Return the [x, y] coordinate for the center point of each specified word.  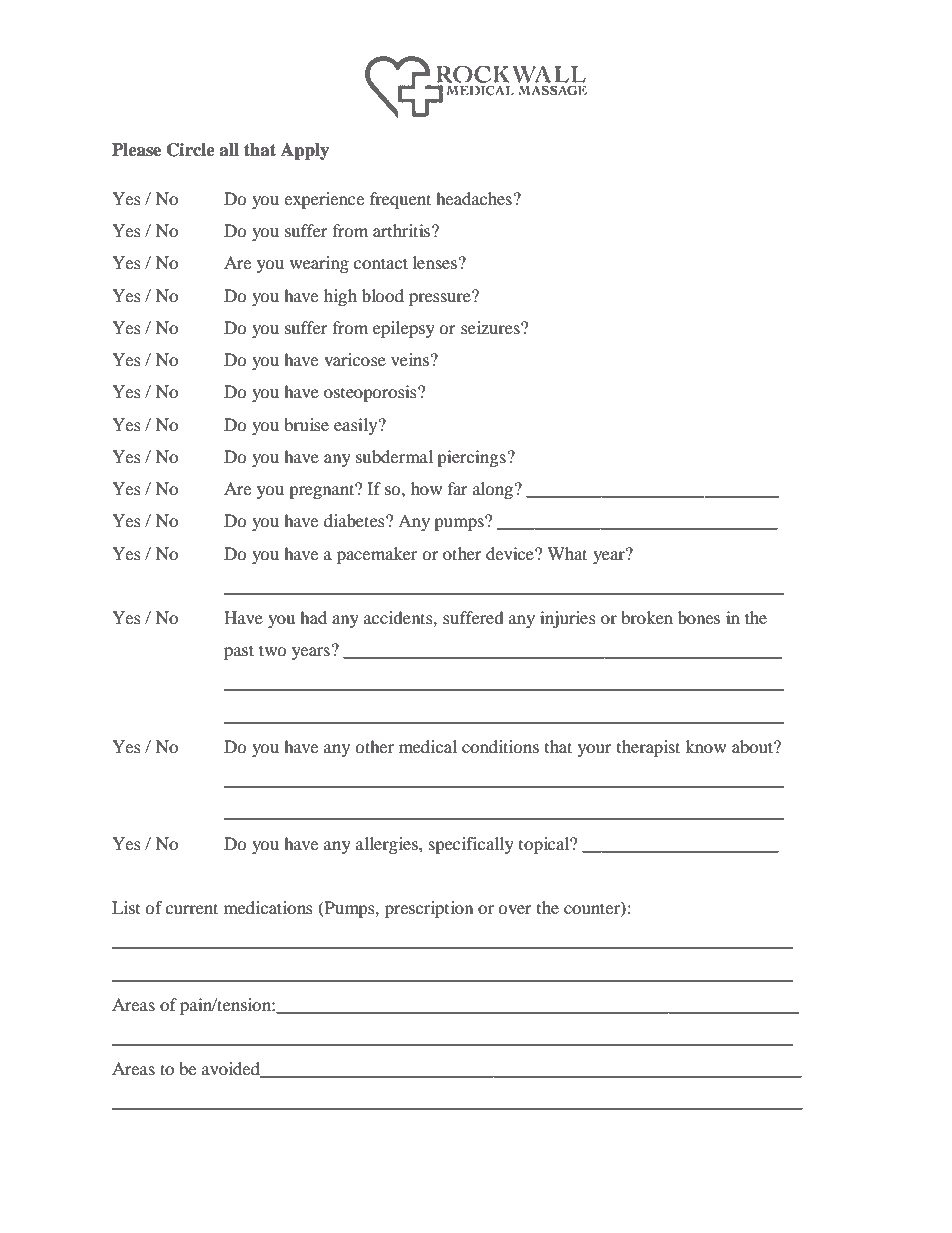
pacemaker [377, 555]
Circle [191, 150]
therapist [648, 748]
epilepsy [404, 329]
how [426, 488]
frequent [400, 200]
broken [647, 617]
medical [428, 746]
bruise [306, 424]
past [239, 652]
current [192, 908]
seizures [491, 327]
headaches [474, 198]
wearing [319, 264]
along [493, 490]
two [273, 650]
